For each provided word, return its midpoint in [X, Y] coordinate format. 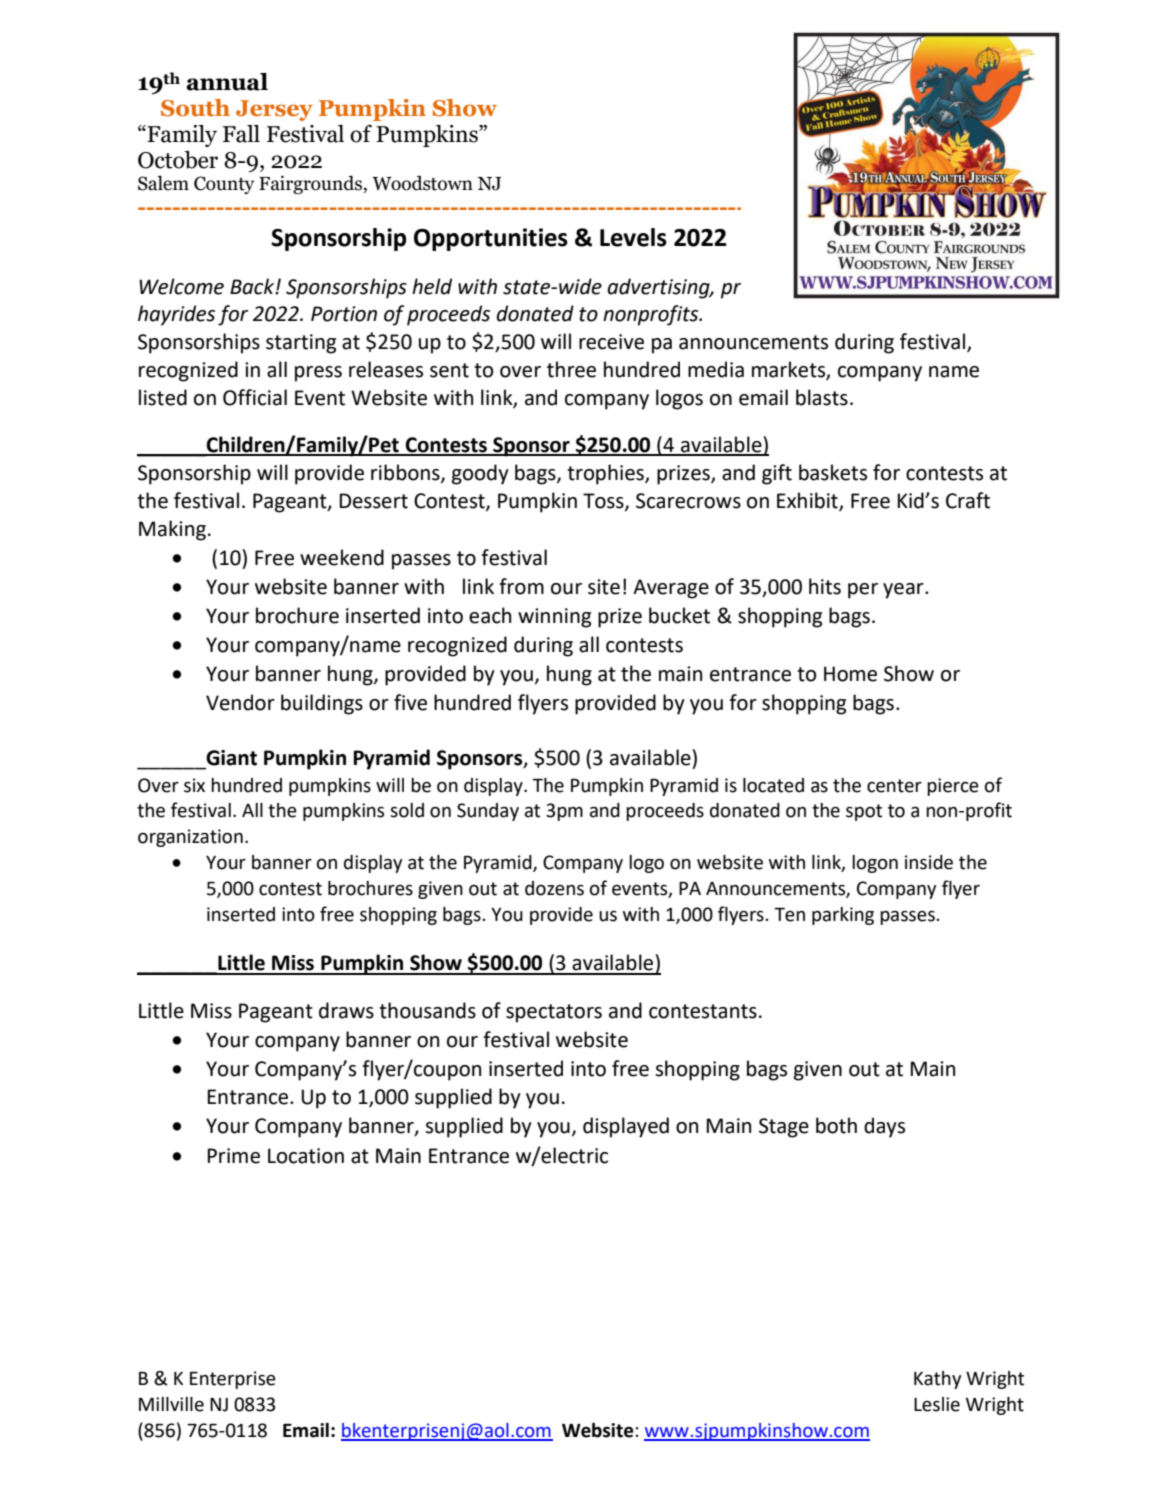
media [716, 369]
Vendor [240, 702]
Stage [784, 1128]
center [894, 786]
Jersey [274, 110]
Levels [633, 237]
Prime [233, 1156]
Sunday [488, 812]
